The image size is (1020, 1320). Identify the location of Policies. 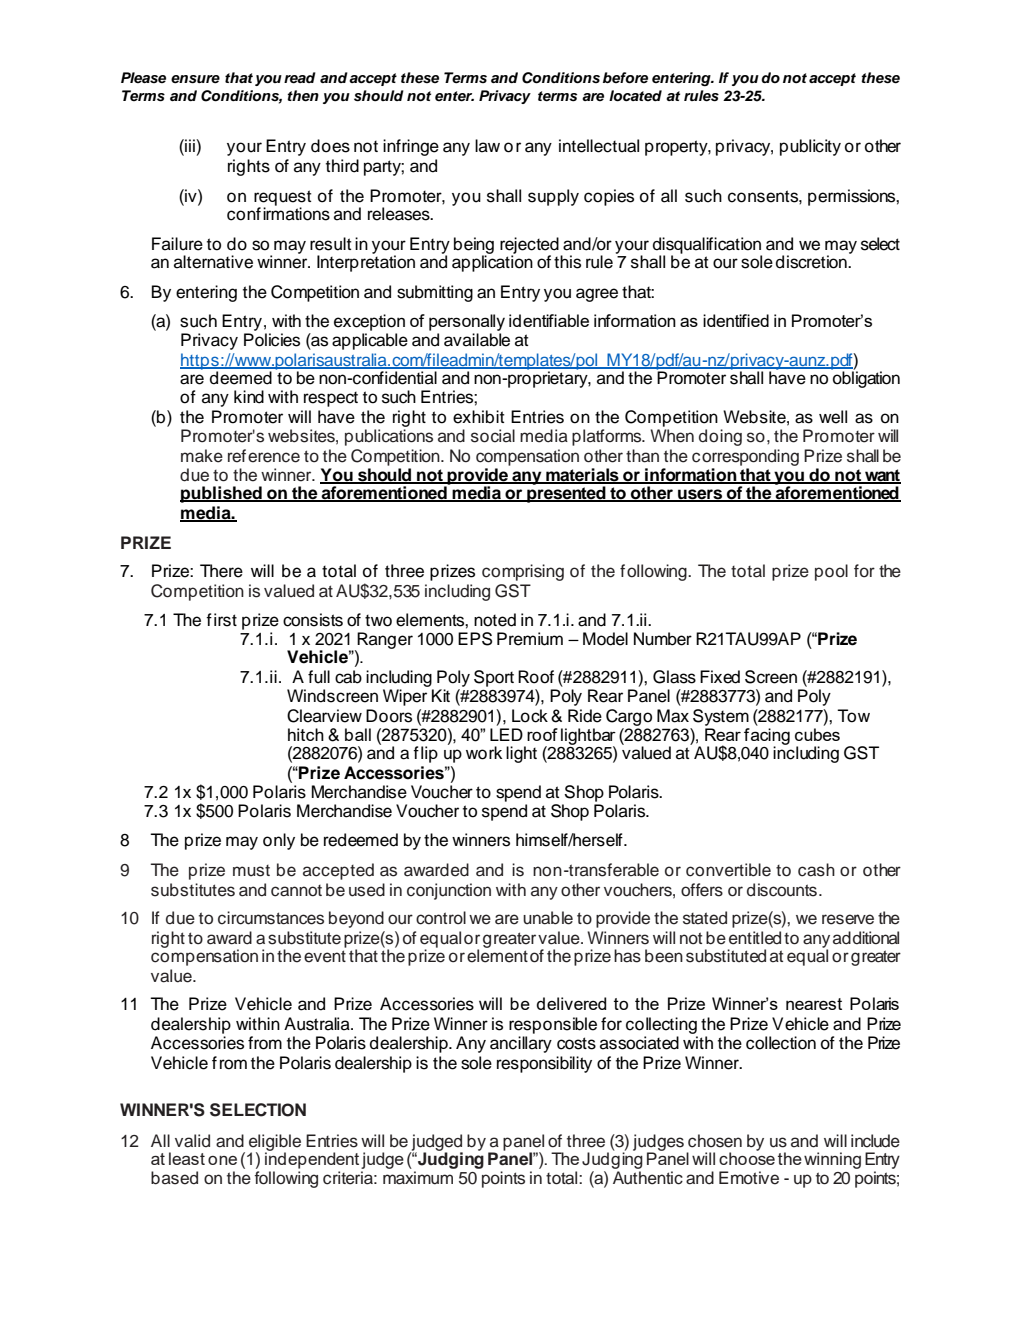
(272, 340).
